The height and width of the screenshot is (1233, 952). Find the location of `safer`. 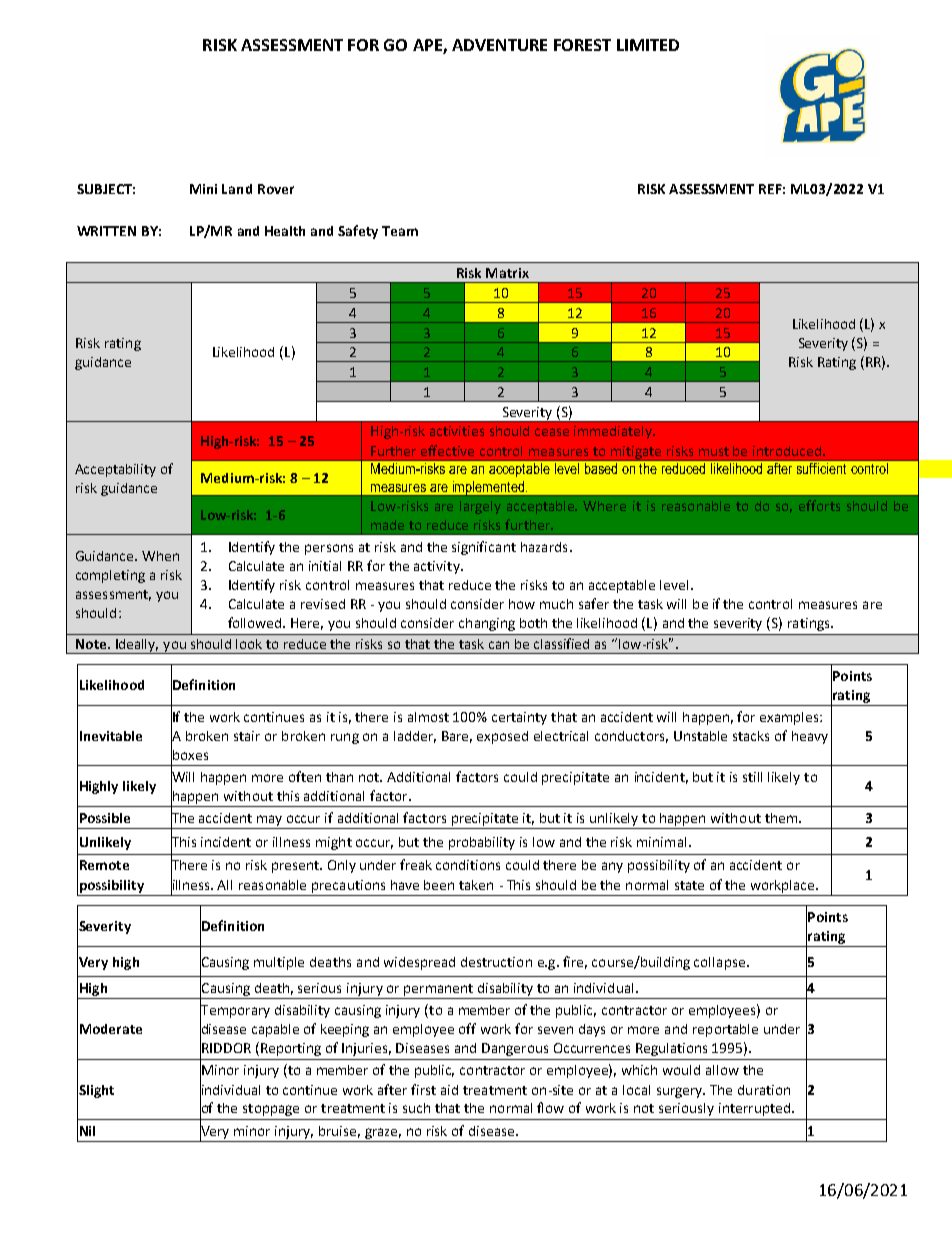

safer is located at coordinates (594, 603).
